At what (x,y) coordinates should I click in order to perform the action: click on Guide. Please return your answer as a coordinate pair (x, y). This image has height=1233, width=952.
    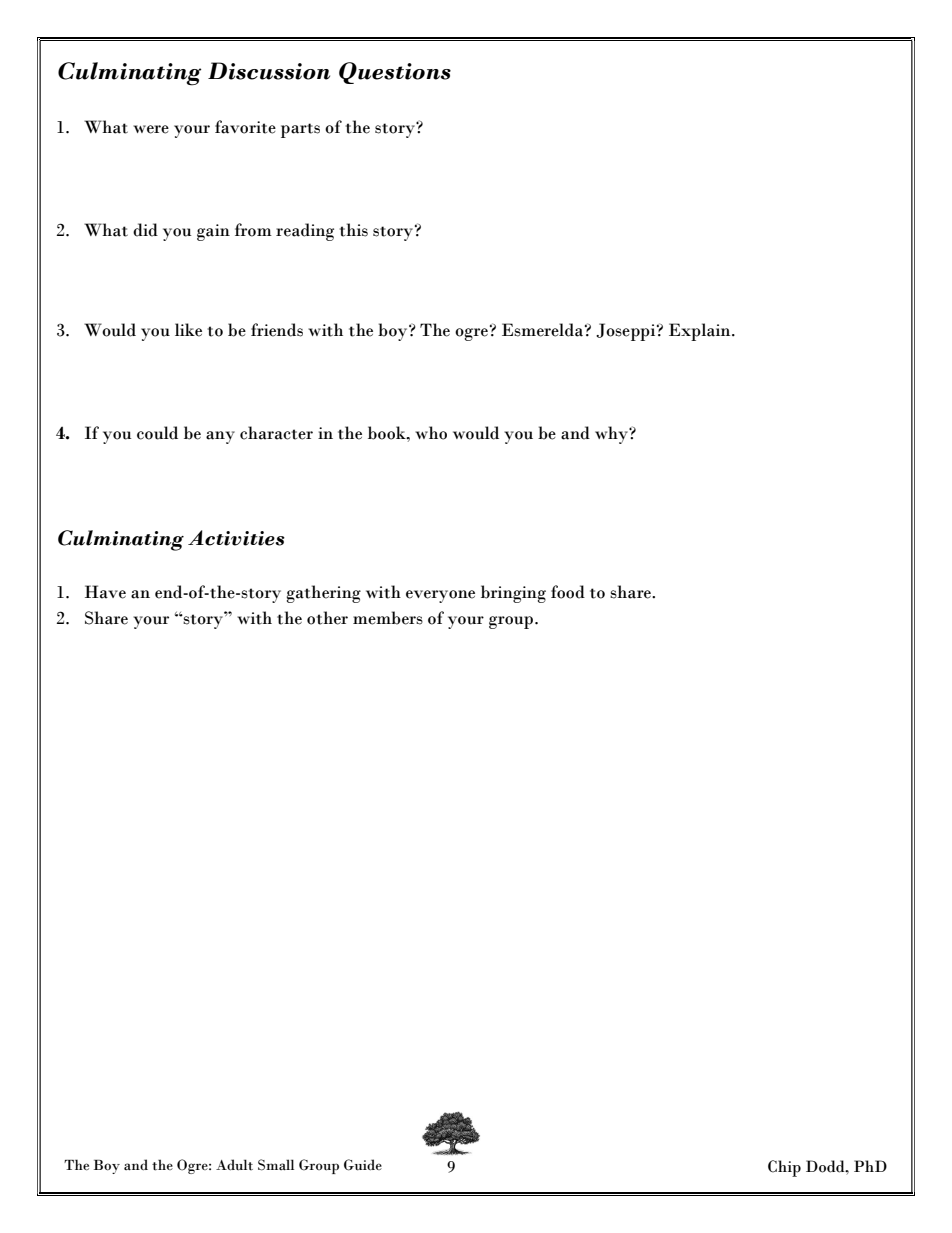
    Looking at the image, I should click on (363, 1165).
